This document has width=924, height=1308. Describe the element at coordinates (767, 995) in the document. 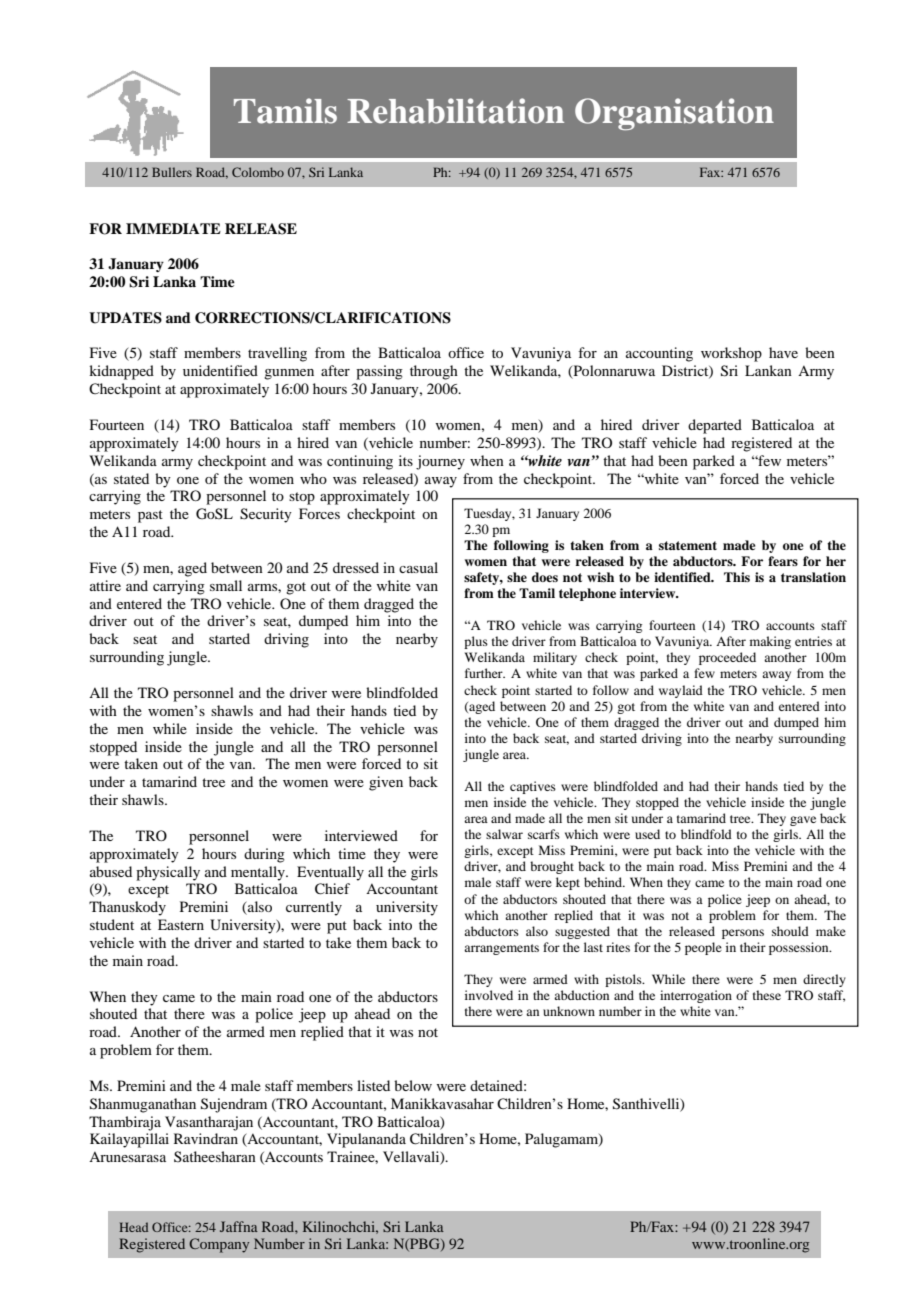

I see `these` at that location.
